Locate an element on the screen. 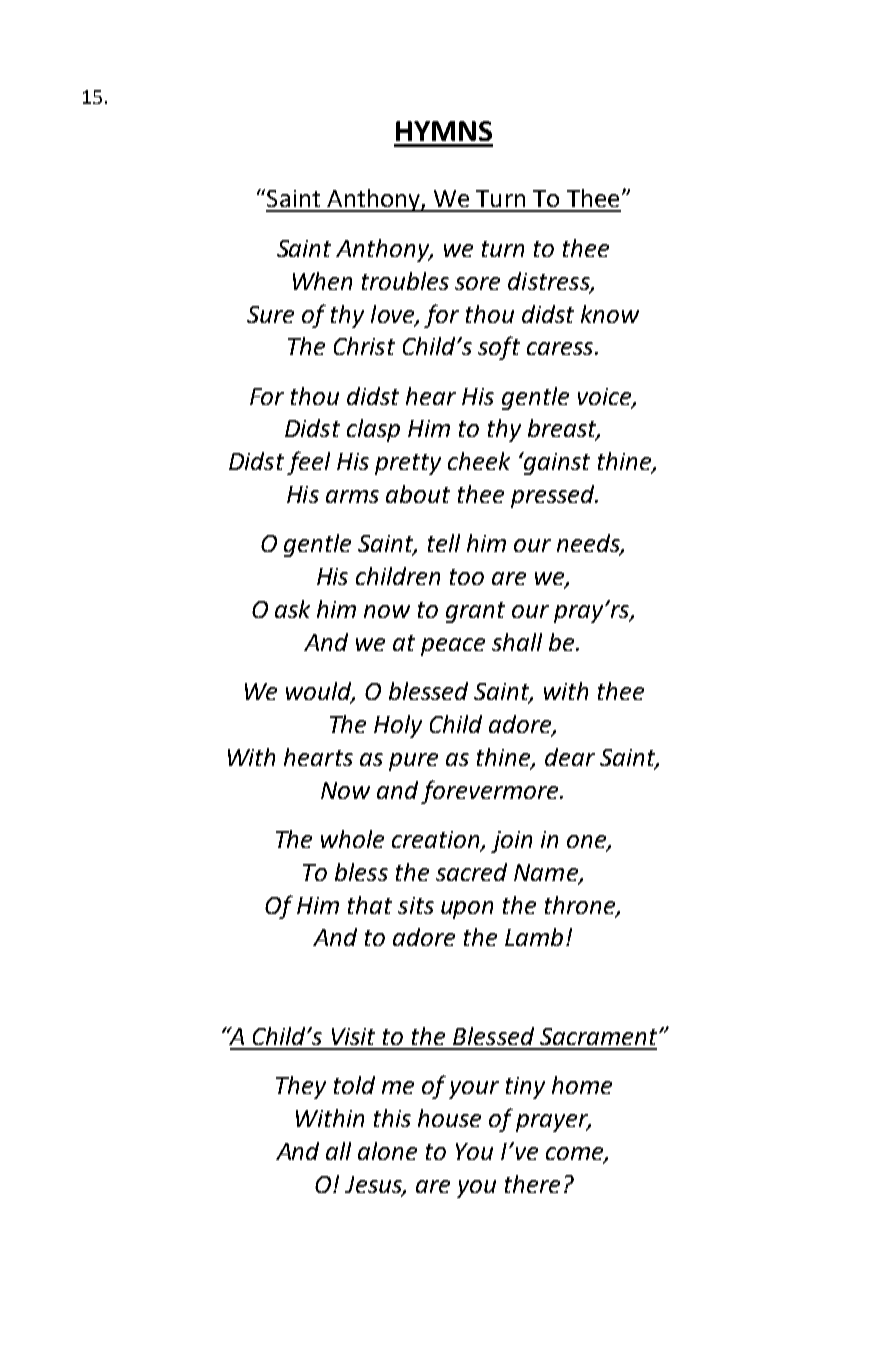  tell is located at coordinates (444, 543).
